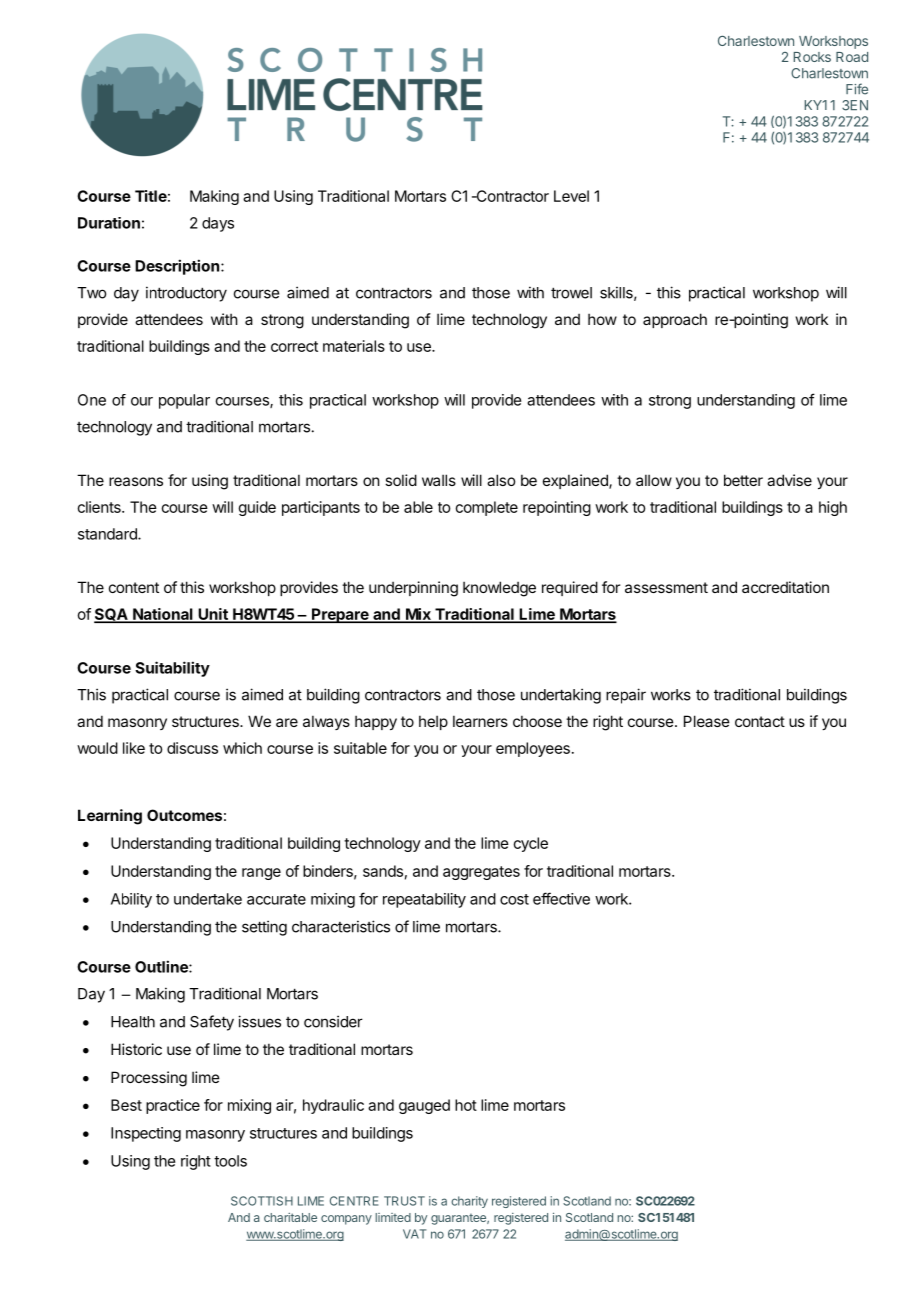 This document has width=924, height=1308. Describe the element at coordinates (760, 721) in the document. I see `contact` at that location.
